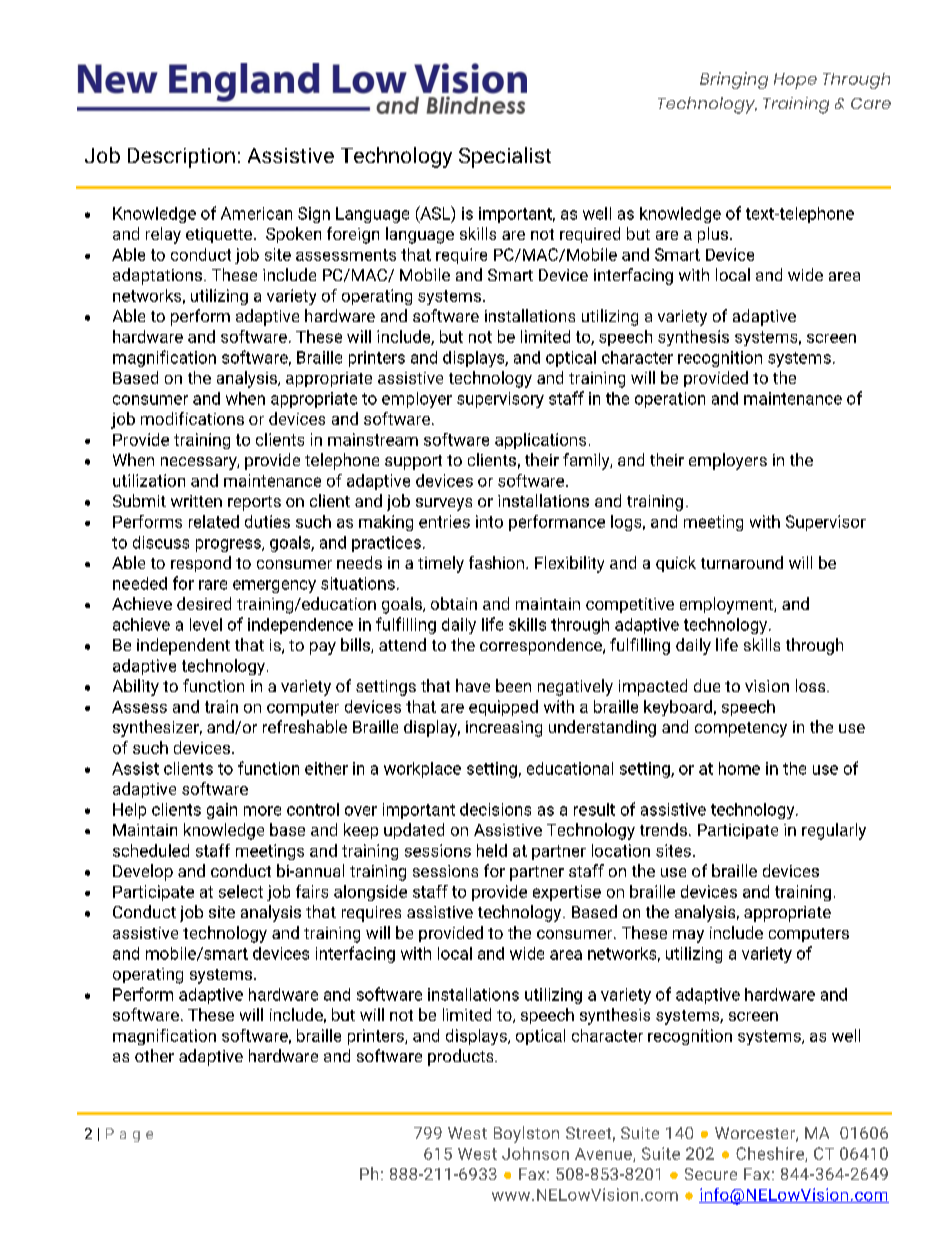 The width and height of the screenshot is (952, 1233). I want to click on loss, so click(812, 685).
